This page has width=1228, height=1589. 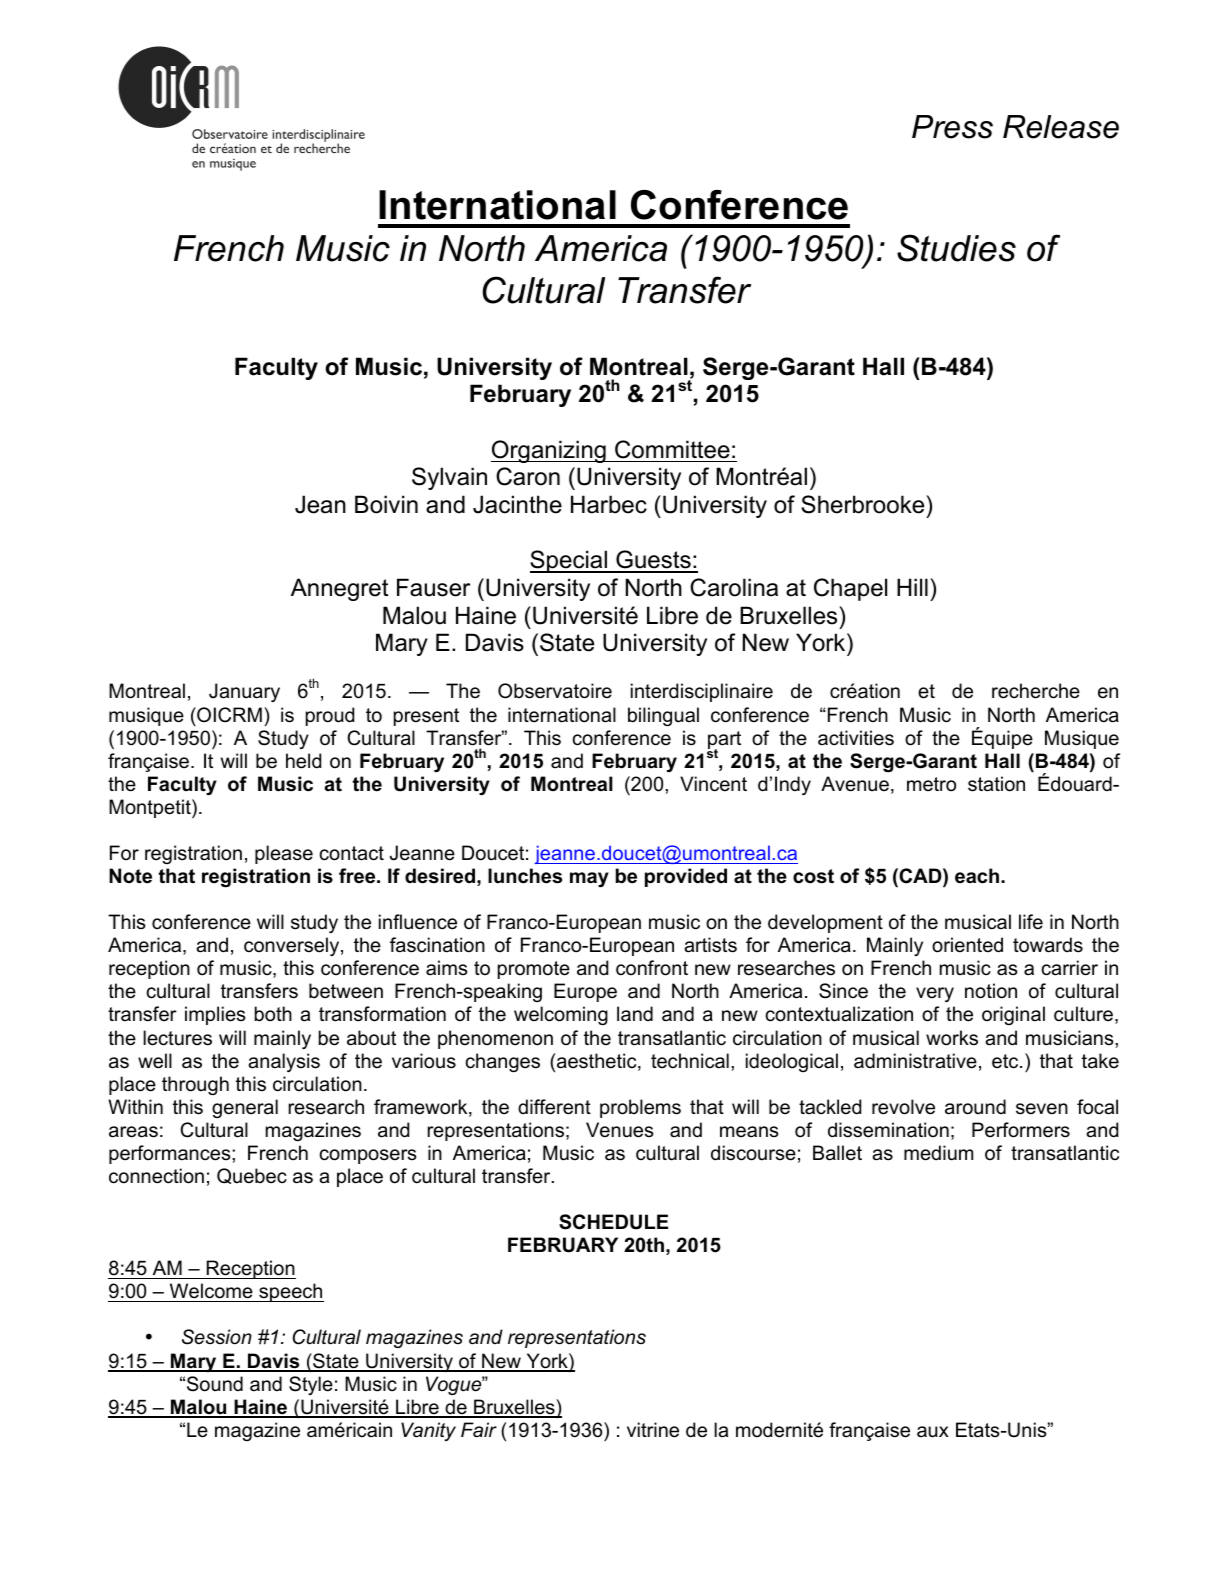 What do you see at coordinates (303, 761) in the page?
I see `held` at bounding box center [303, 761].
